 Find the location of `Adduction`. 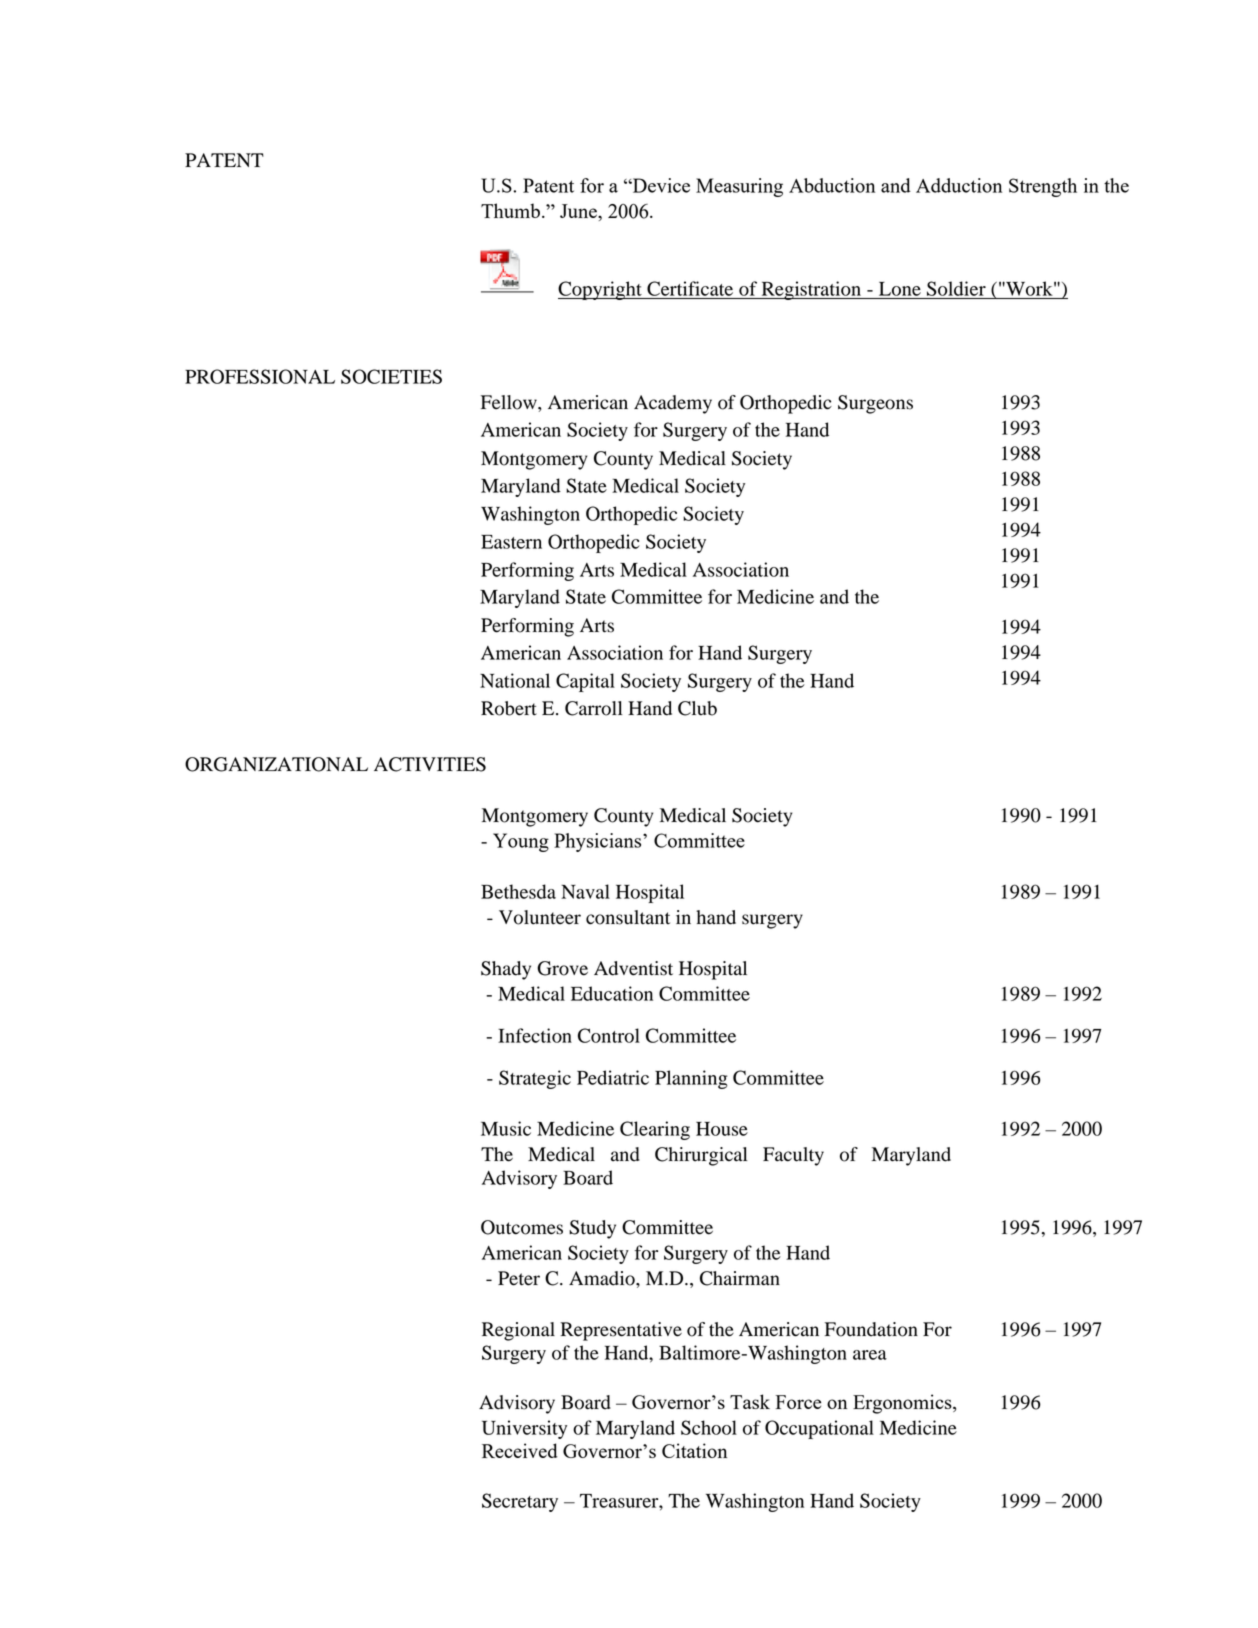

Adduction is located at coordinates (959, 185).
